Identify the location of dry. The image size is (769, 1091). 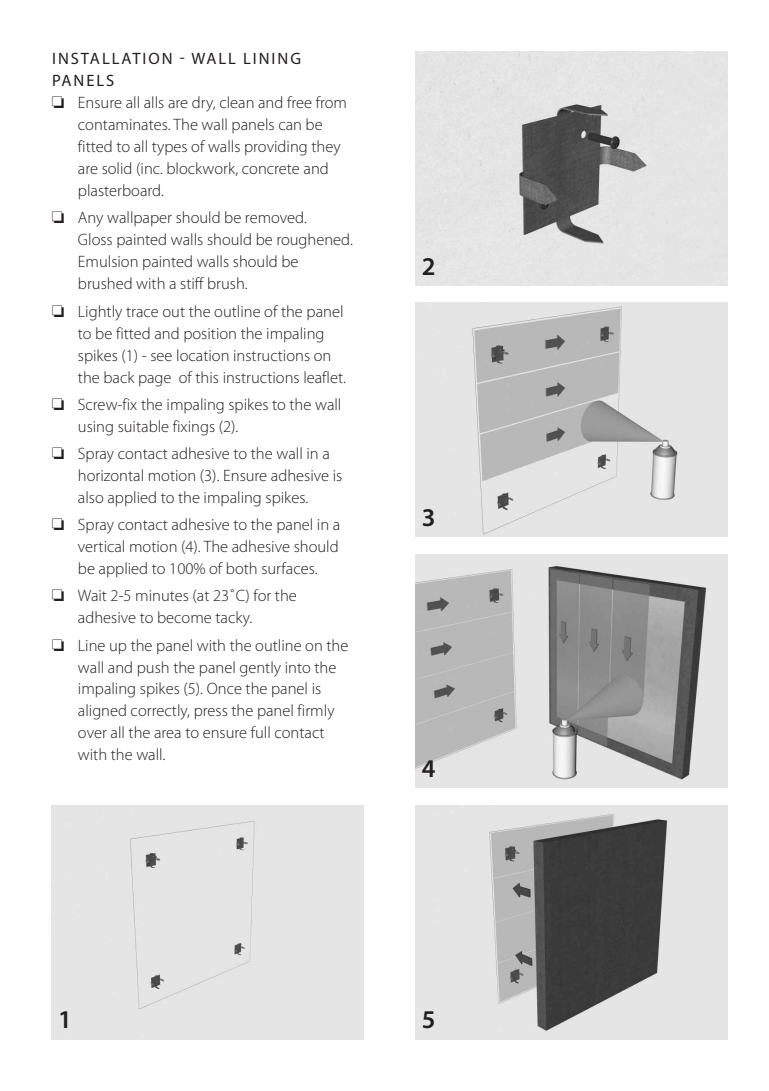
(203, 104).
